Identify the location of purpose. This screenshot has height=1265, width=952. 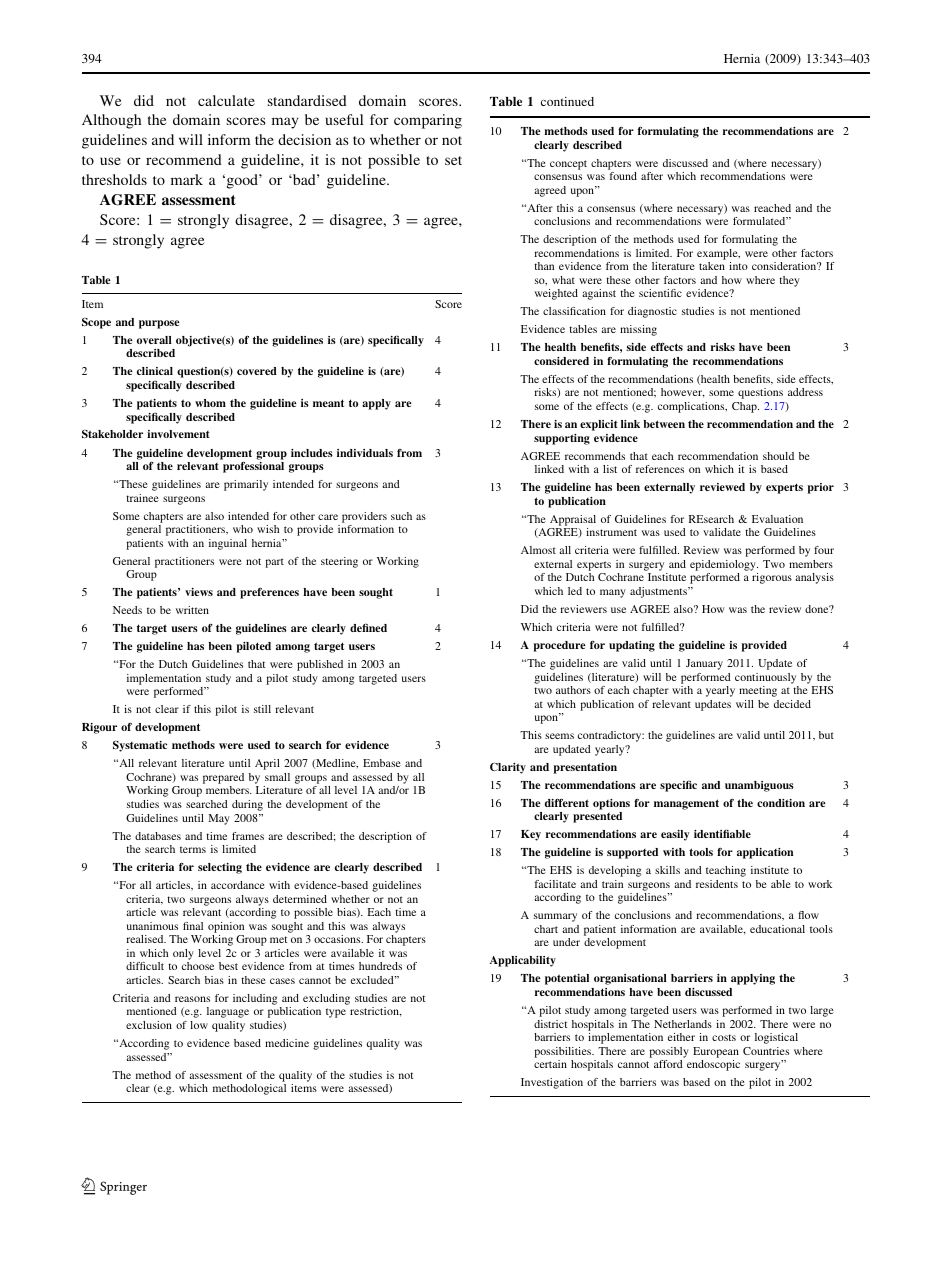
(159, 324).
